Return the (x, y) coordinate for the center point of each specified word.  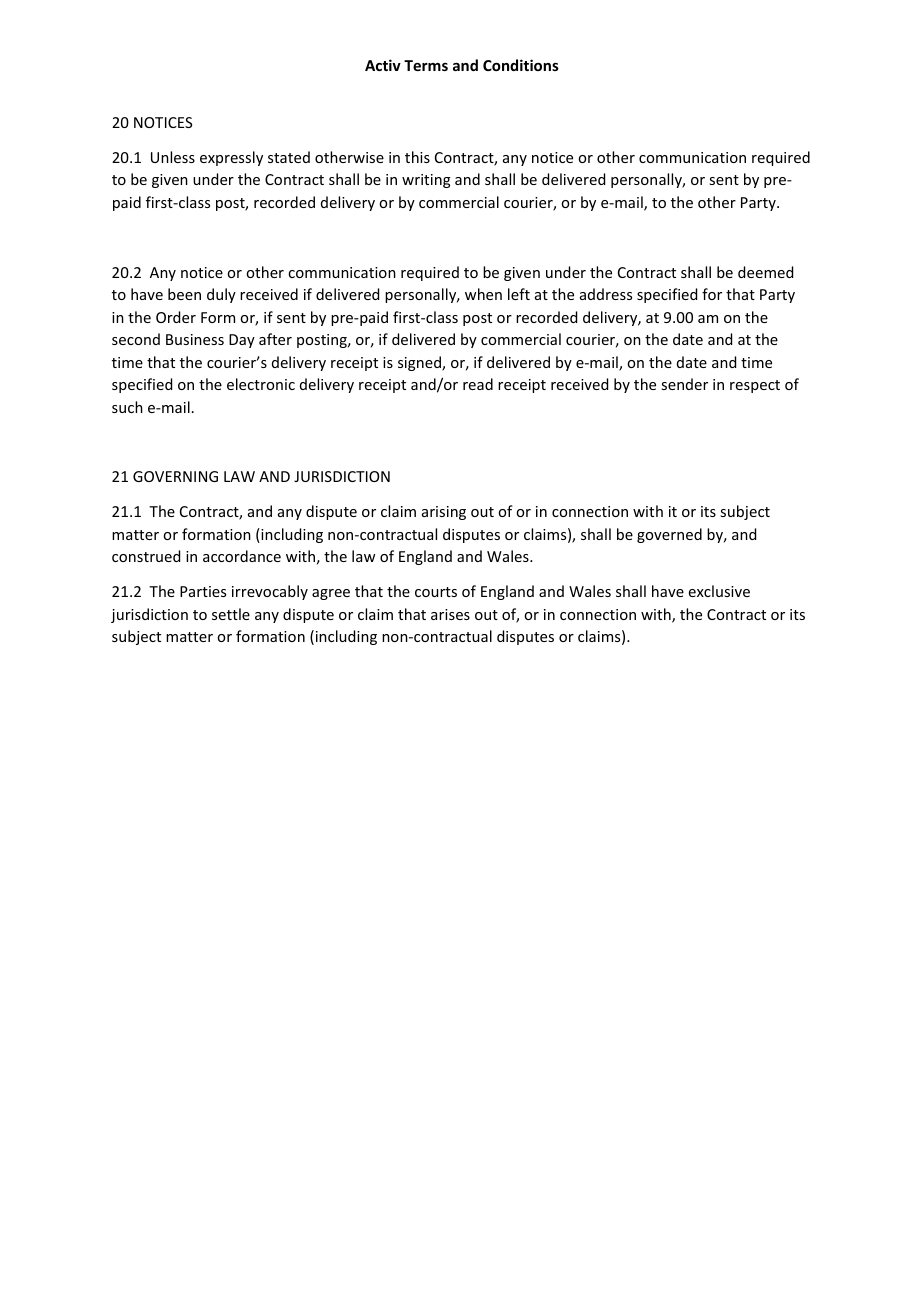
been (184, 294)
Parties (203, 591)
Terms (426, 65)
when (483, 294)
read (478, 384)
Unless (173, 157)
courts (436, 592)
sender (684, 384)
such (127, 407)
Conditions (521, 65)
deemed (765, 272)
